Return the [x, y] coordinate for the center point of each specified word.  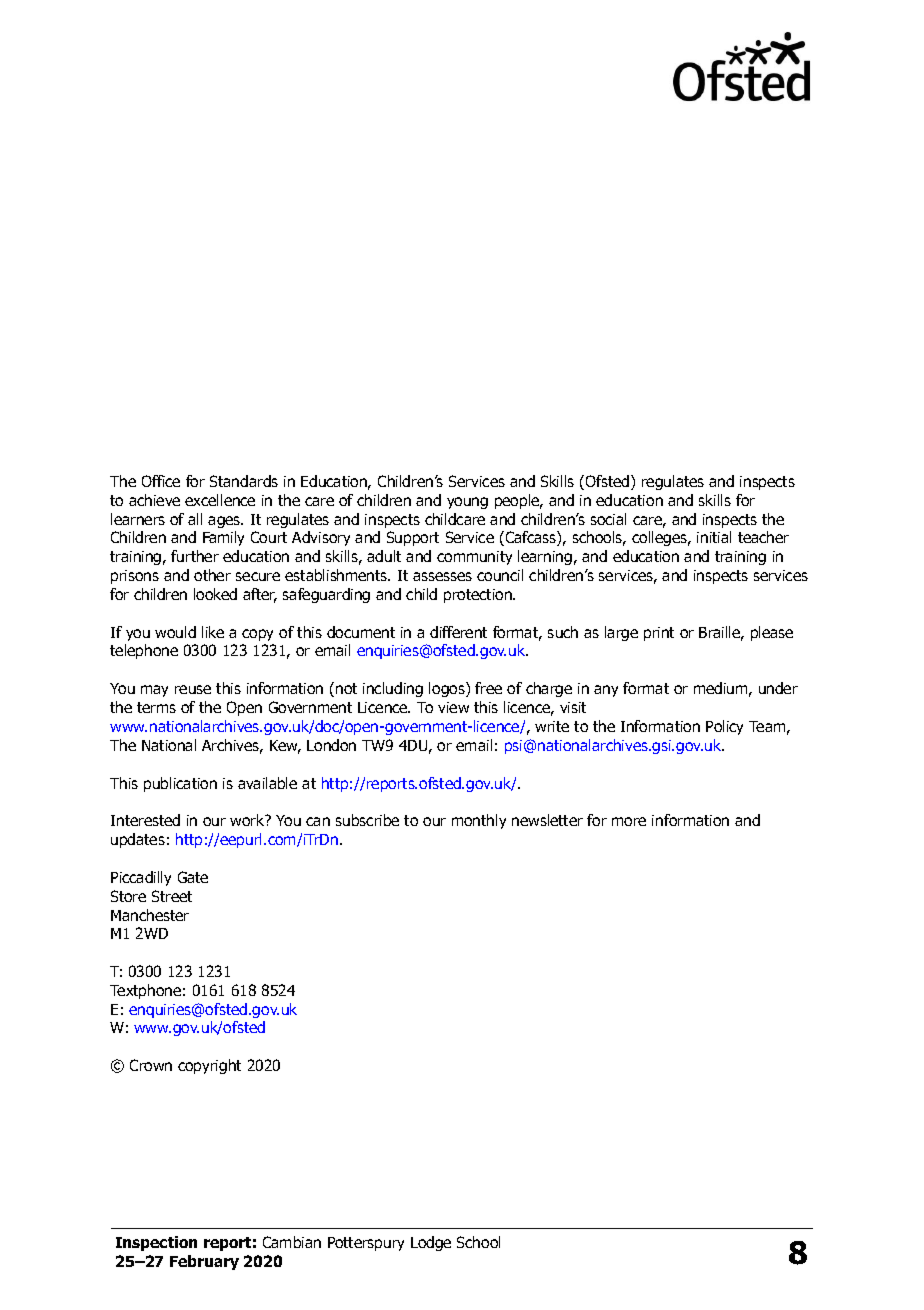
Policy [724, 727]
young [467, 503]
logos [448, 689]
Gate [193, 877]
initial [714, 537]
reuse [193, 689]
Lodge [431, 1243]
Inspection [156, 1243]
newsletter [547, 820]
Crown [151, 1065]
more [629, 821]
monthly [479, 821]
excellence [220, 500]
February [204, 1262]
